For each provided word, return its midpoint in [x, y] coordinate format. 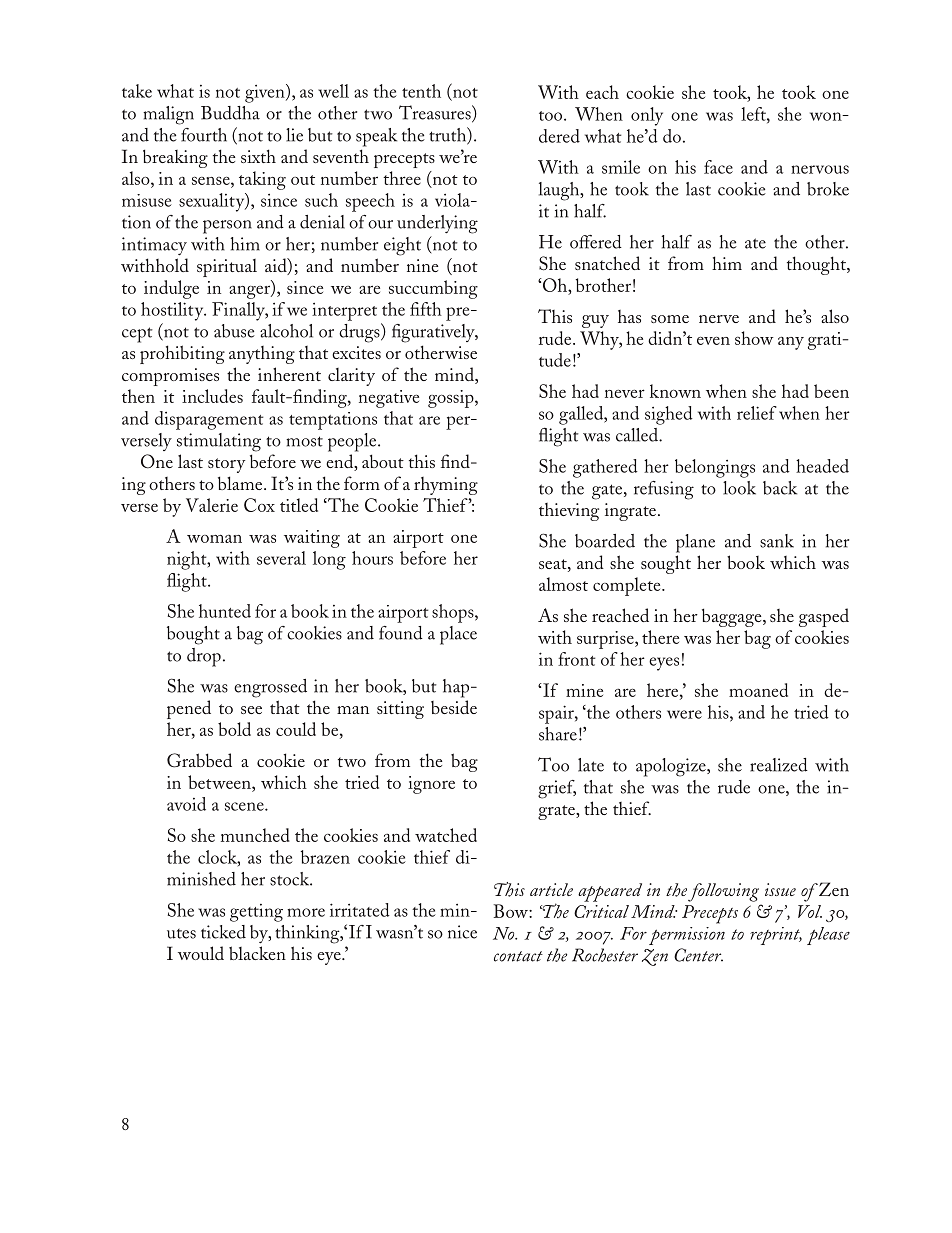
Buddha [230, 113]
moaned [758, 690]
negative [389, 399]
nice [462, 932]
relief [757, 413]
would [201, 953]
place [458, 635]
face [718, 167]
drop [204, 657]
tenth [421, 91]
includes [212, 396]
